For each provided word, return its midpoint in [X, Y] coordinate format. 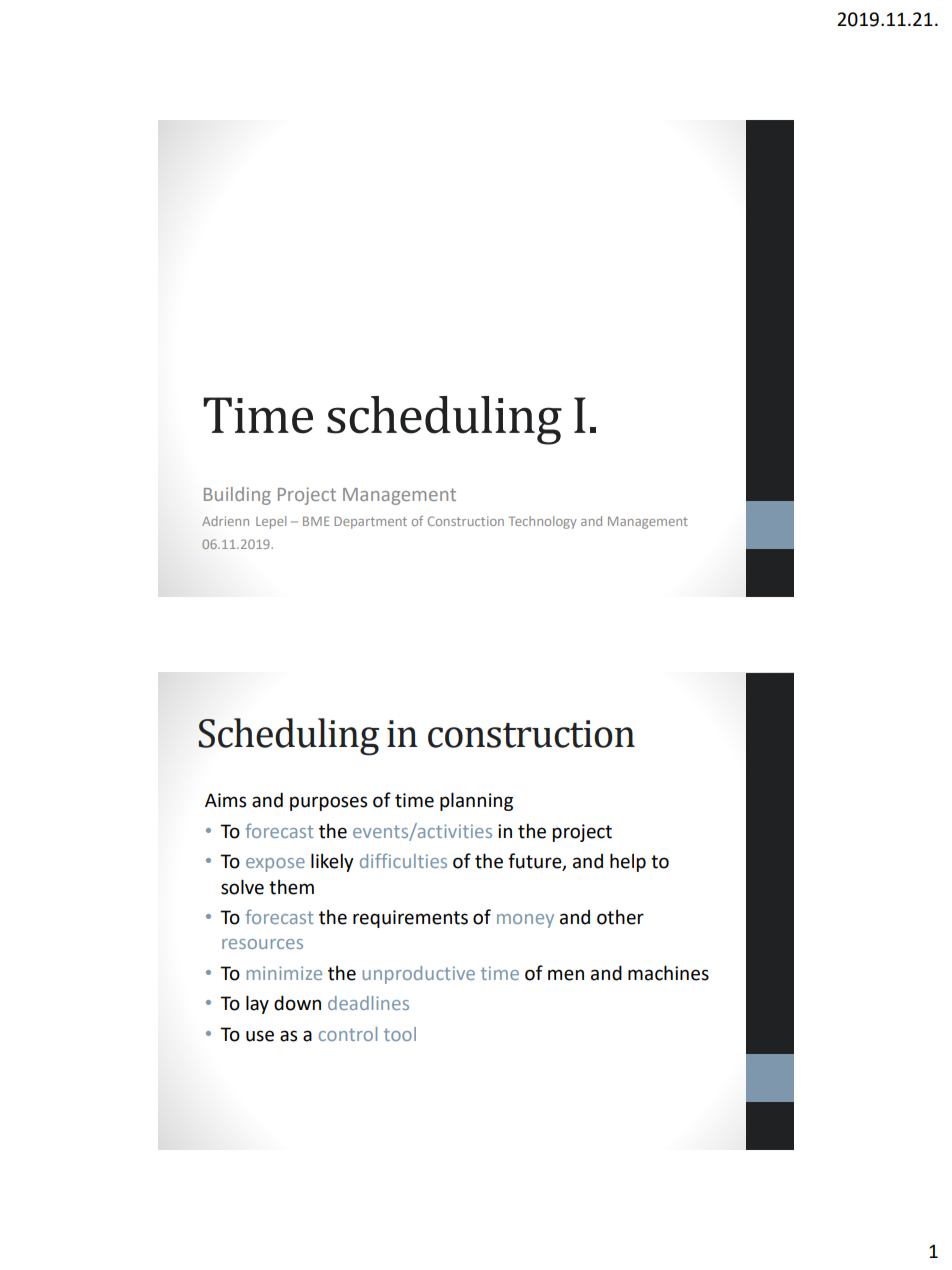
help [628, 862]
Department [370, 522]
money [525, 921]
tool [400, 1034]
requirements [410, 919]
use [260, 1036]
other [620, 917]
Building [237, 496]
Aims [225, 800]
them [291, 887]
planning [476, 801]
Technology [543, 522]
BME [316, 521]
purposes [328, 803]
